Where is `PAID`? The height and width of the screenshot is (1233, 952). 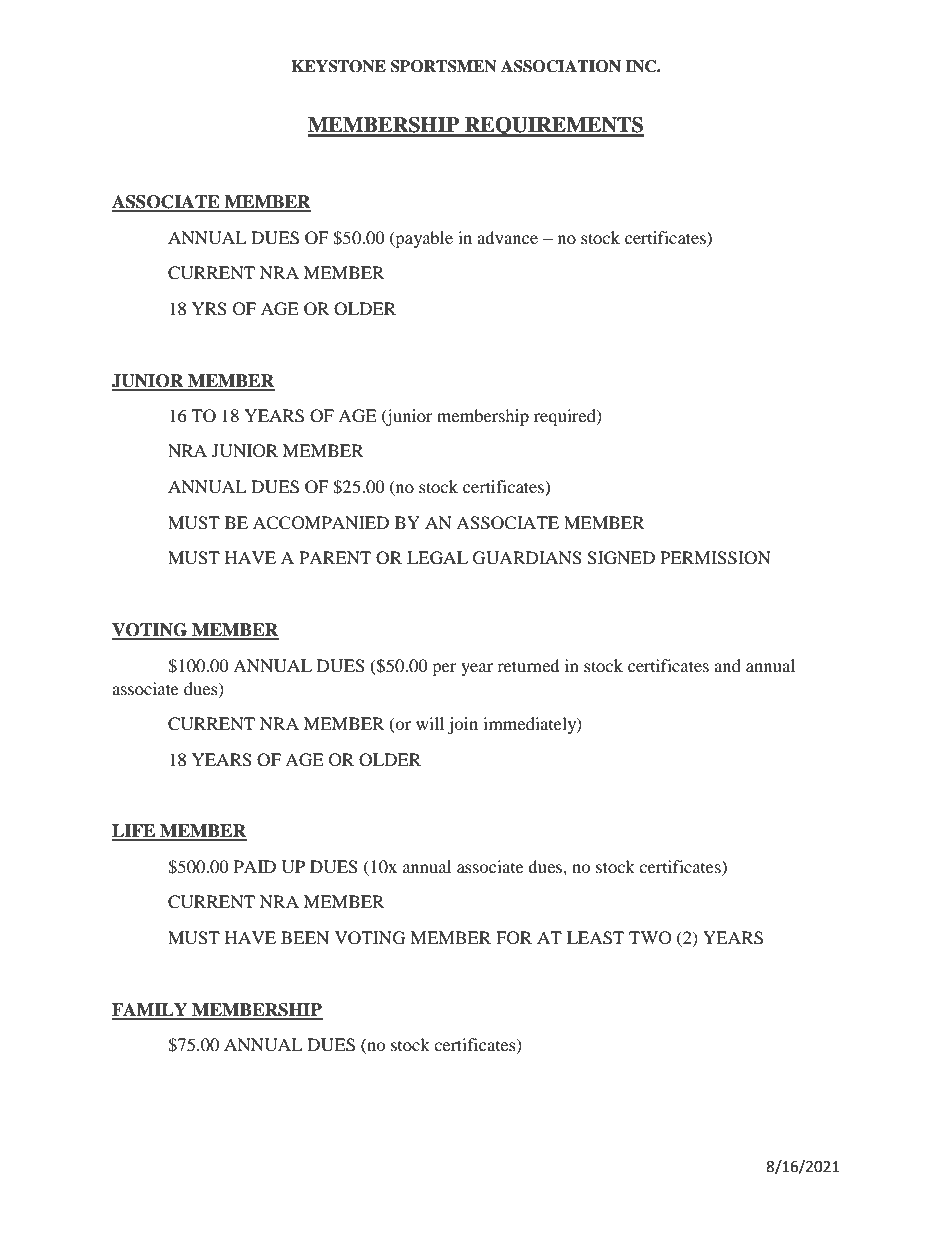 PAID is located at coordinates (255, 866).
